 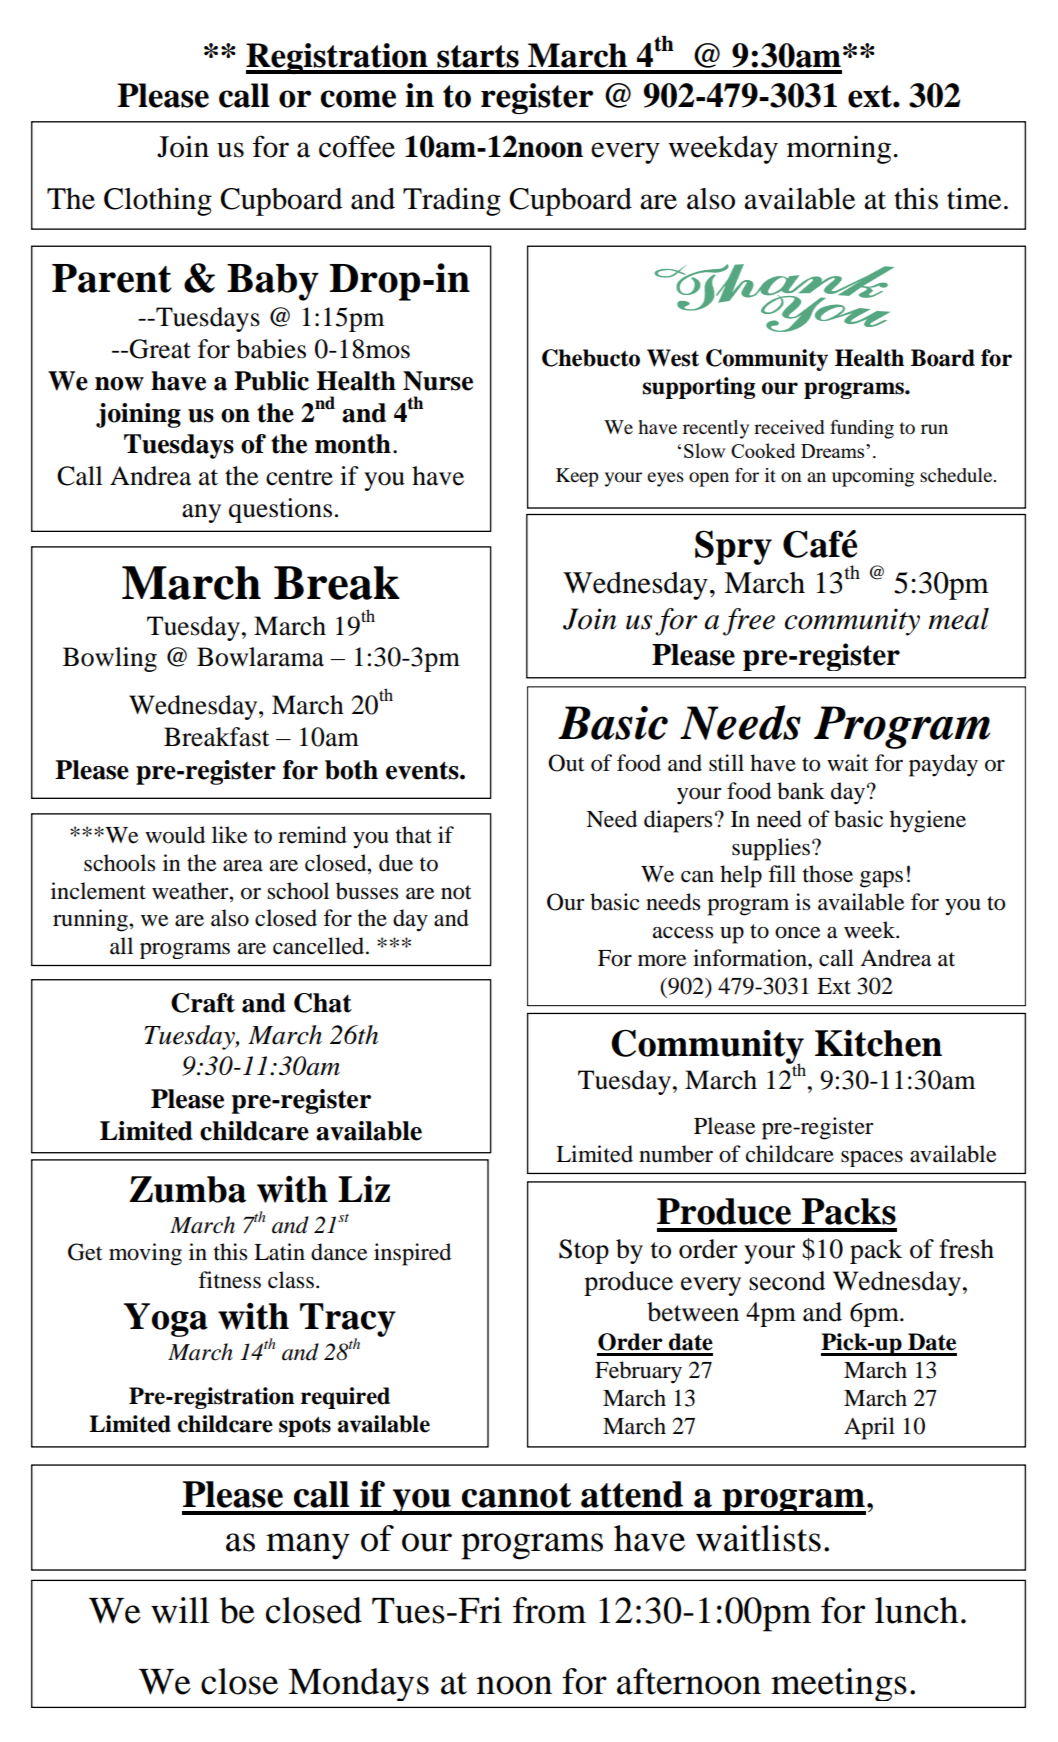 I want to click on Trading, so click(x=452, y=201).
